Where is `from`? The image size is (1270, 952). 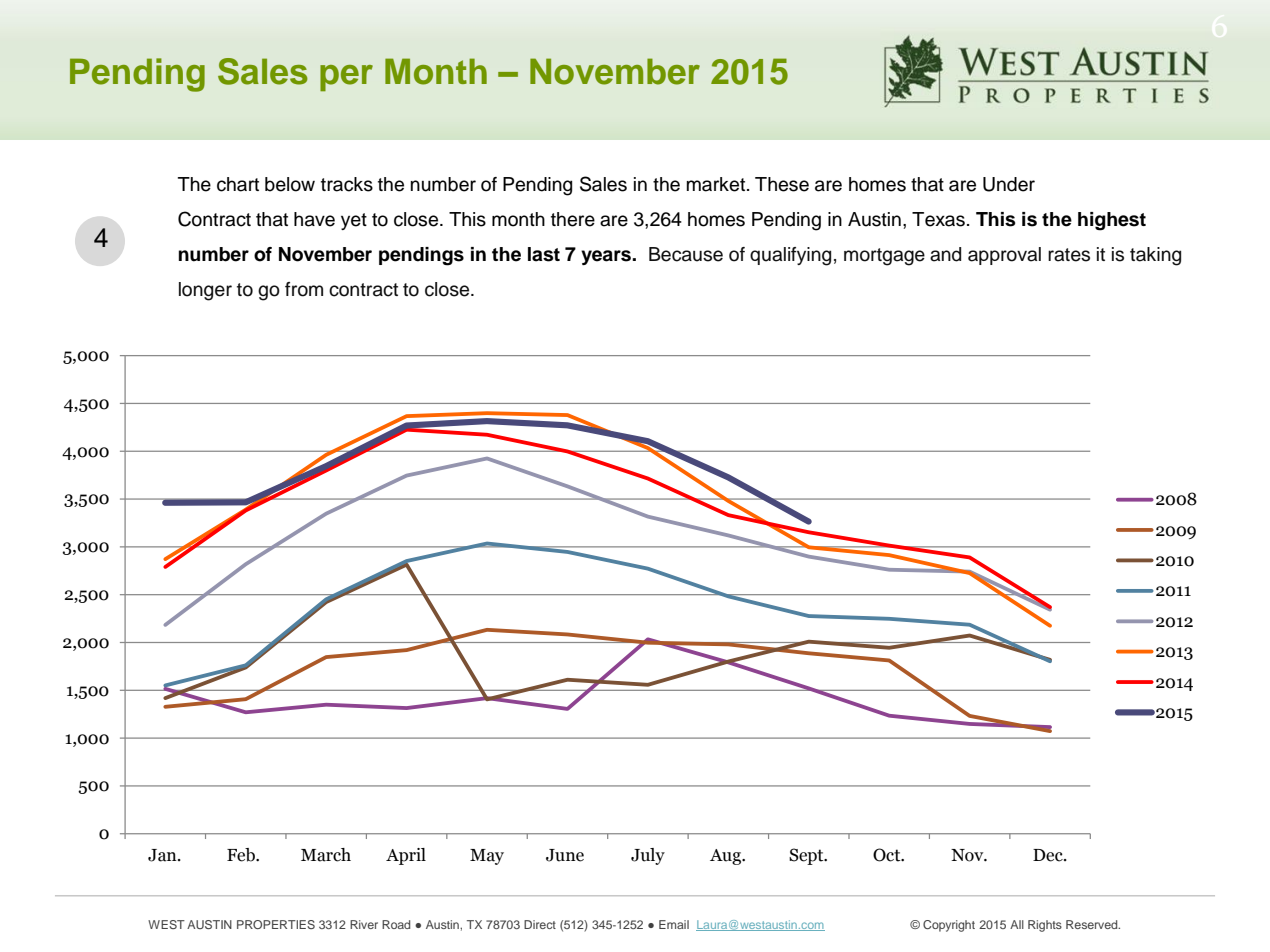 from is located at coordinates (304, 289).
